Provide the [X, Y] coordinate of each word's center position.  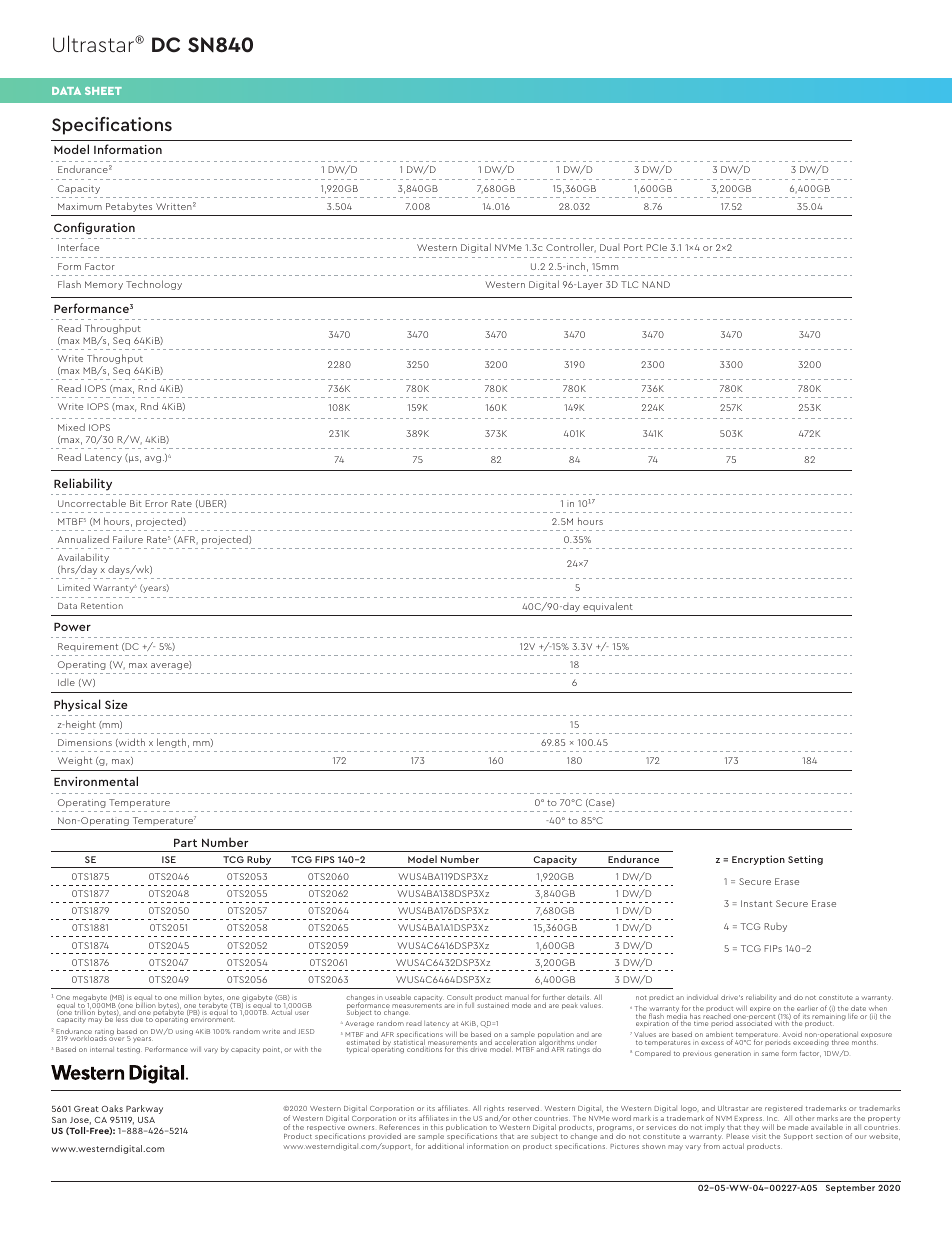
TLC [629, 284]
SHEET [103, 91]
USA [146, 1120]
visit [759, 1136]
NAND [656, 284]
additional [446, 1146]
